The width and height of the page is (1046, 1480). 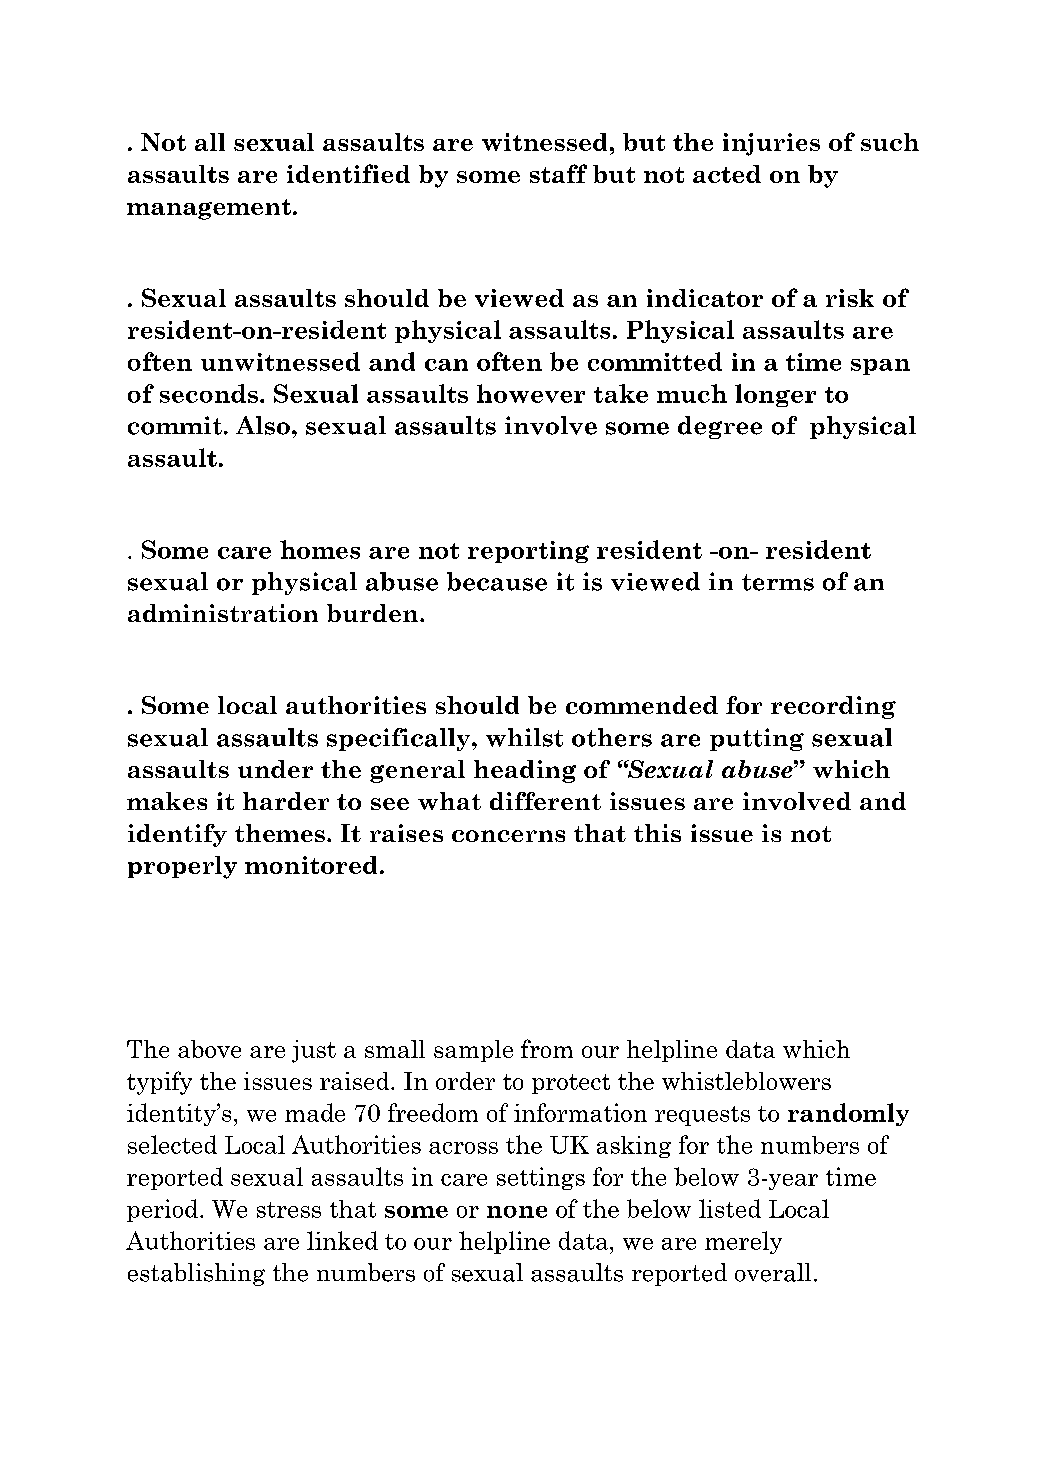 What do you see at coordinates (531, 393) in the page?
I see `however` at bounding box center [531, 393].
